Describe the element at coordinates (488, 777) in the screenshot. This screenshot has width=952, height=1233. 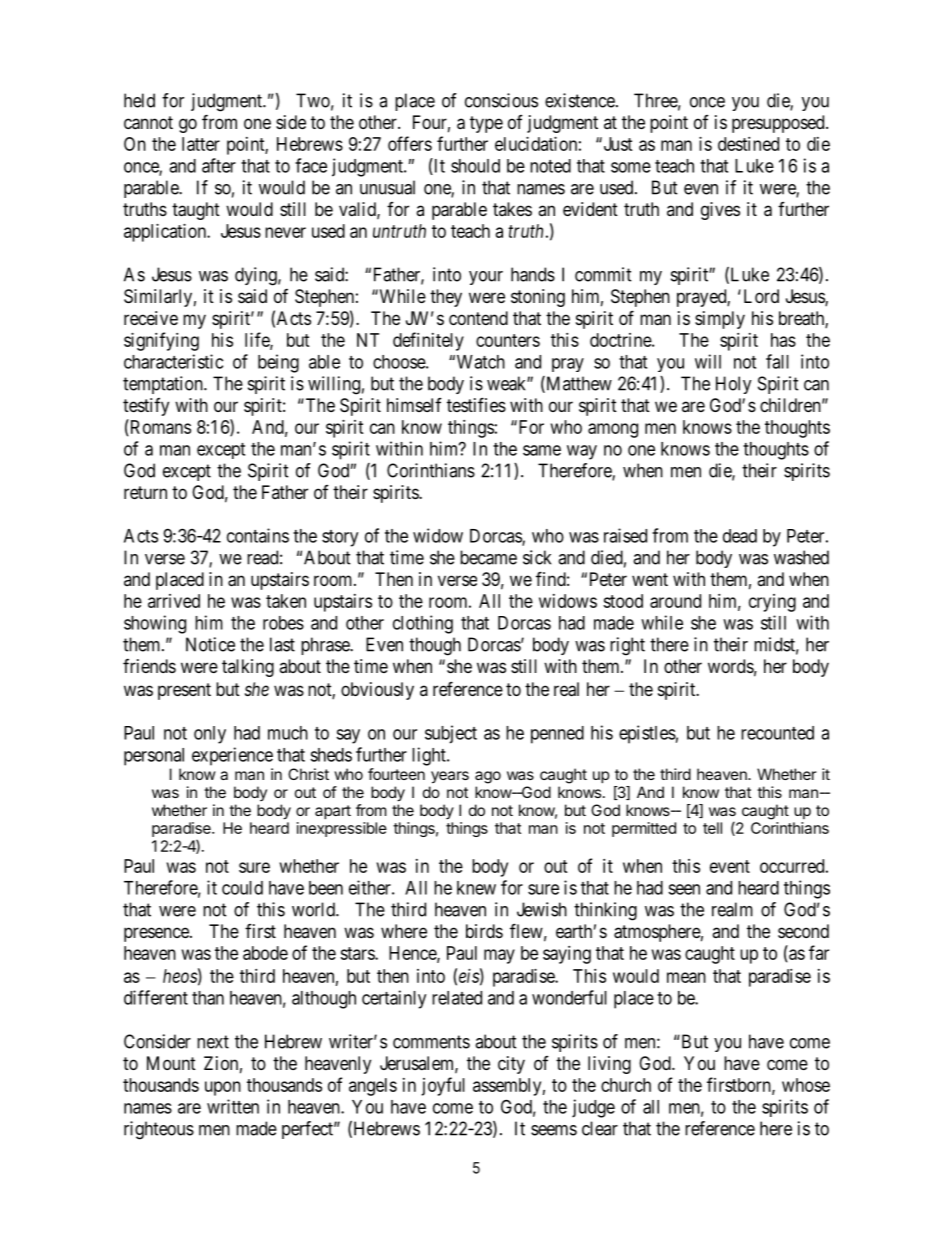
I see `ago` at that location.
